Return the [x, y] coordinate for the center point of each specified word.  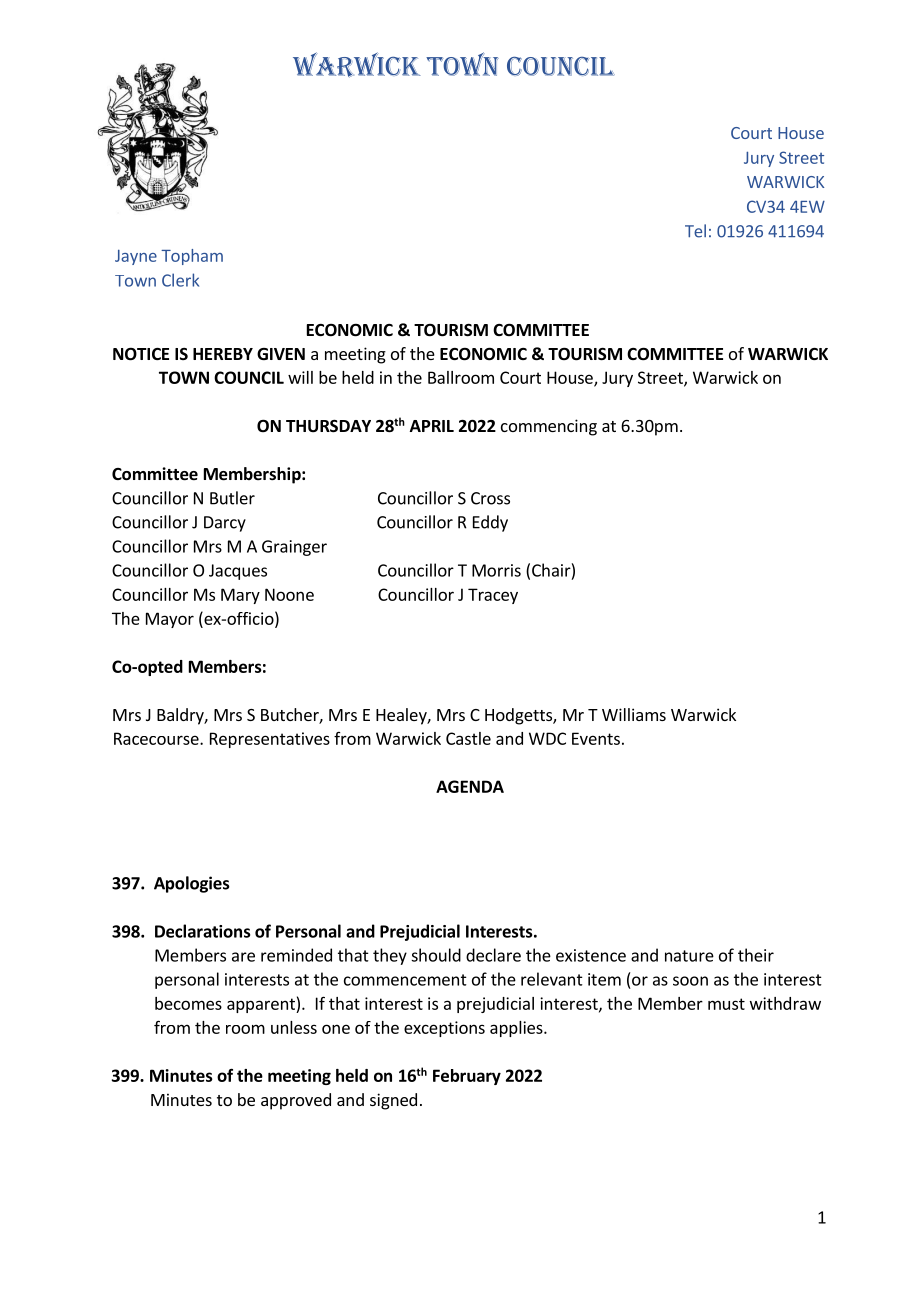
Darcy [225, 524]
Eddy [490, 523]
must [726, 1004]
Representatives [270, 740]
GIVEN [281, 354]
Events [596, 738]
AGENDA [470, 786]
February [467, 1077]
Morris [496, 570]
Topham [192, 257]
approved [296, 1101]
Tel [695, 231]
